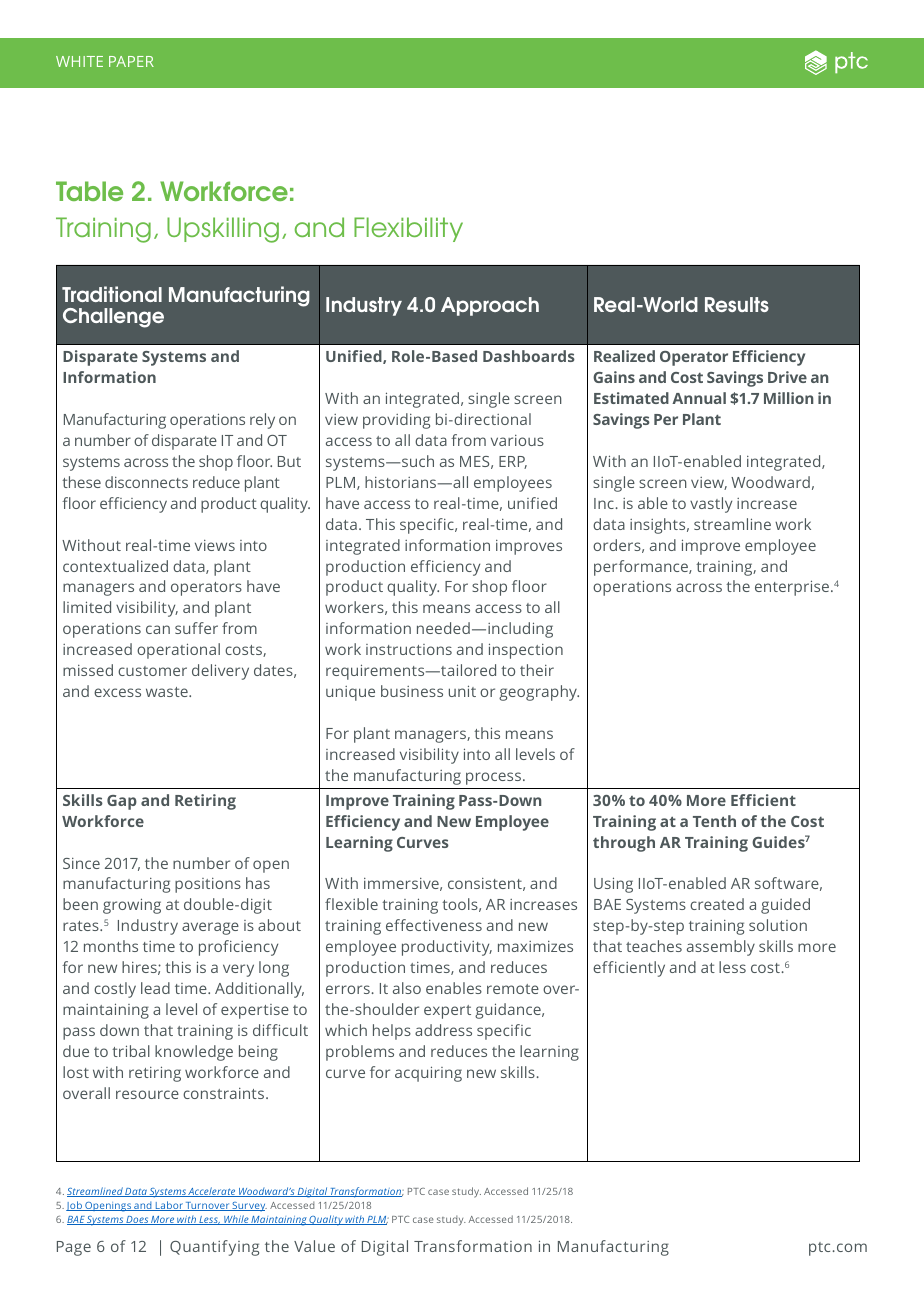  I want to click on effectiveness, so click(434, 925).
